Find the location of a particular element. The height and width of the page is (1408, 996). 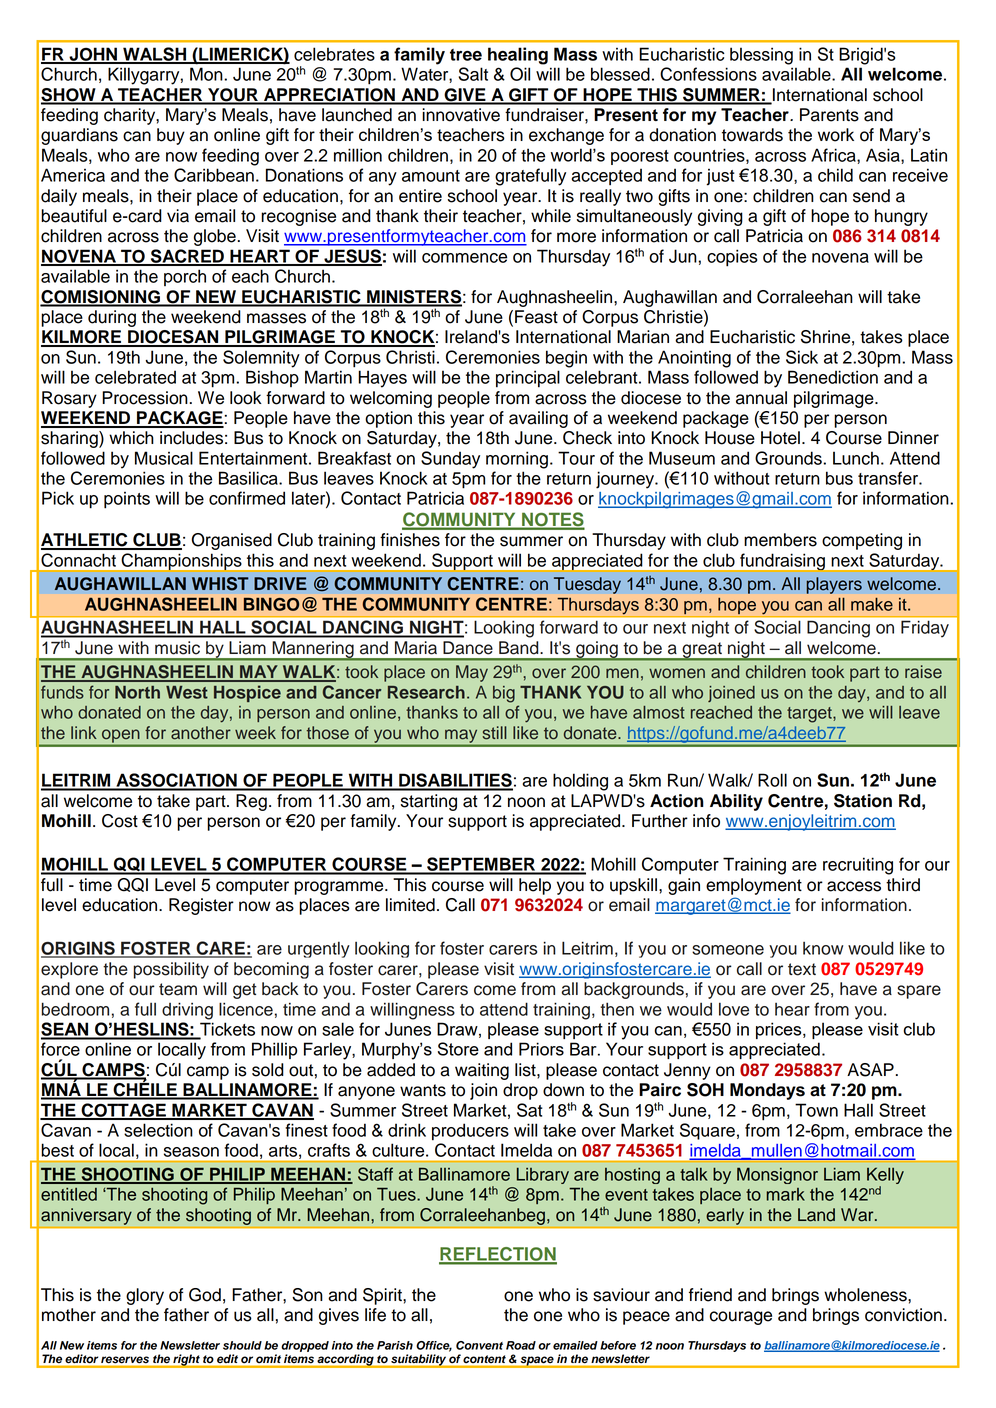

points is located at coordinates (127, 500).
